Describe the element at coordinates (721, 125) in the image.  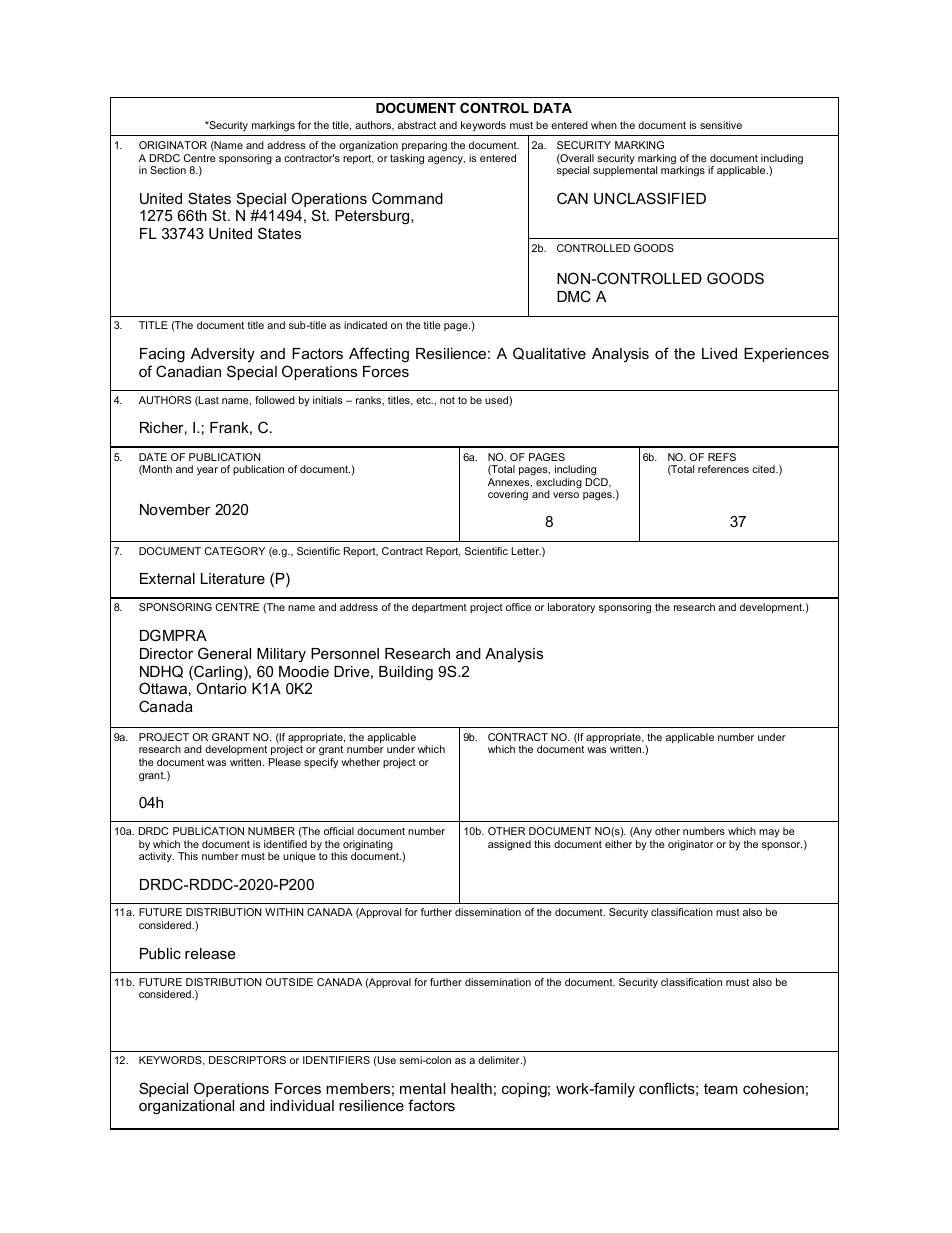
I see `sensitive` at that location.
